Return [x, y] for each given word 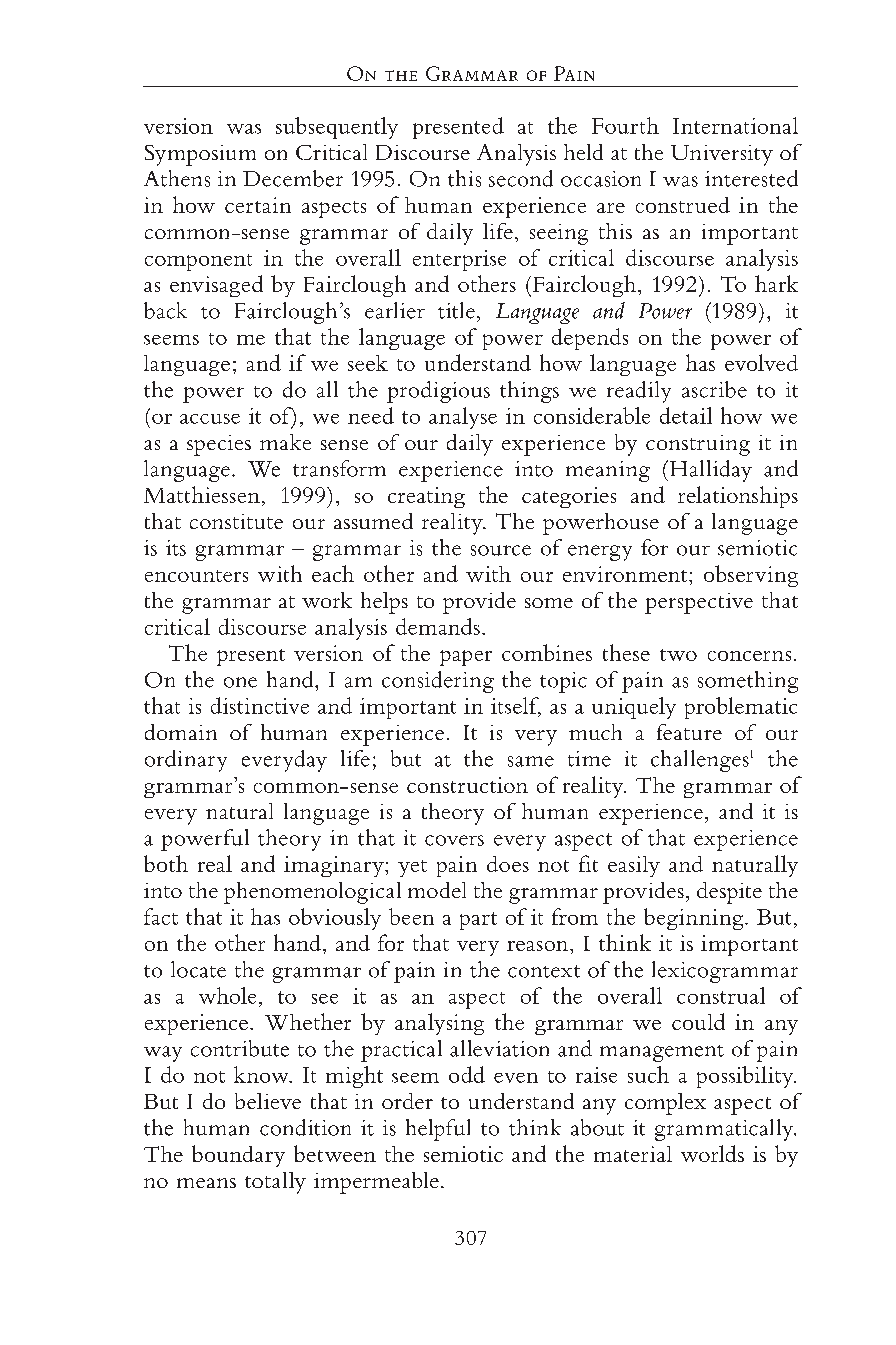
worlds [712, 1153]
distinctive [260, 705]
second [521, 178]
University [722, 155]
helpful [438, 1130]
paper [466, 658]
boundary [238, 1156]
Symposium [200, 155]
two [678, 655]
